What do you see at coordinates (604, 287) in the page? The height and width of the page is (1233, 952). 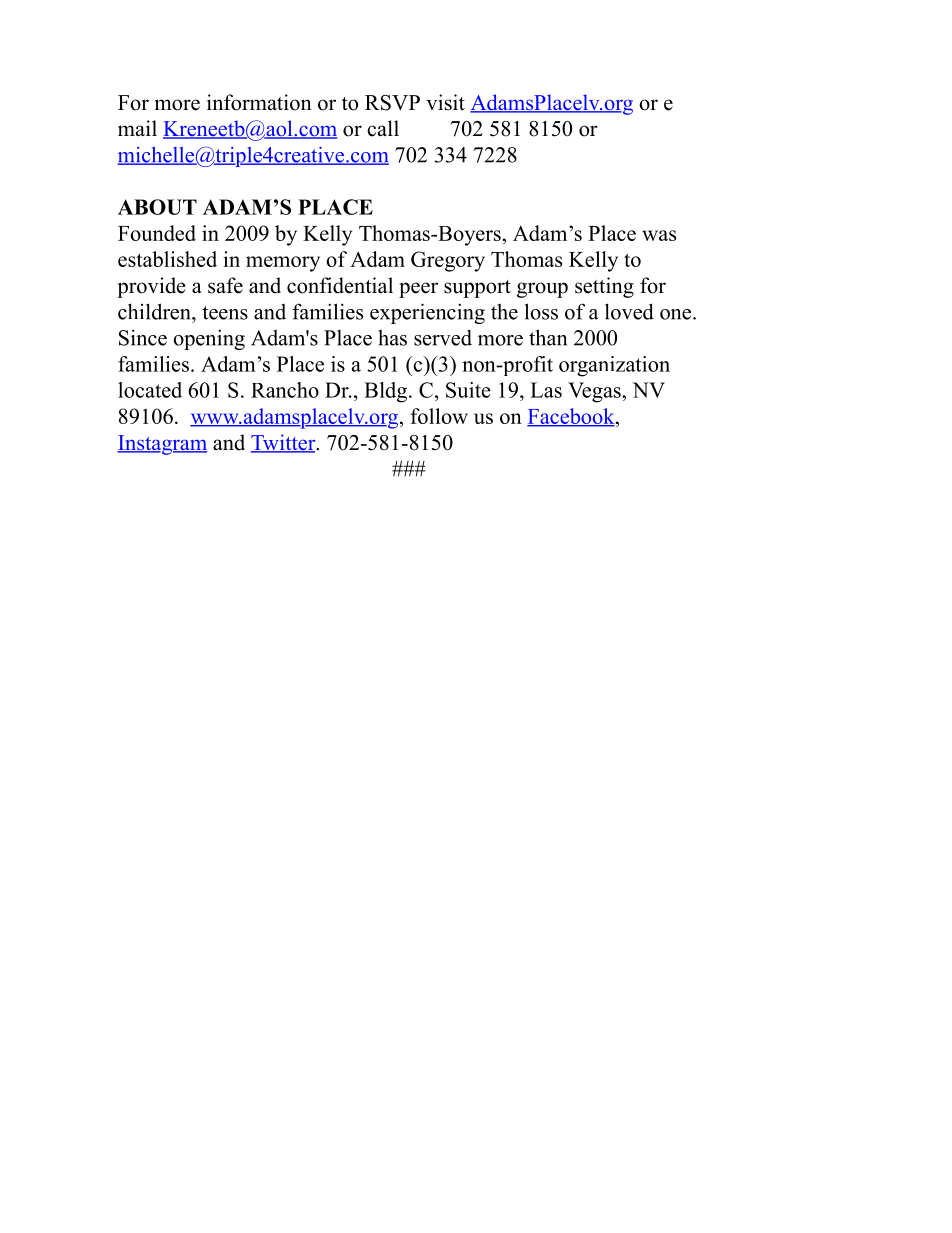 I see `setting` at bounding box center [604, 287].
